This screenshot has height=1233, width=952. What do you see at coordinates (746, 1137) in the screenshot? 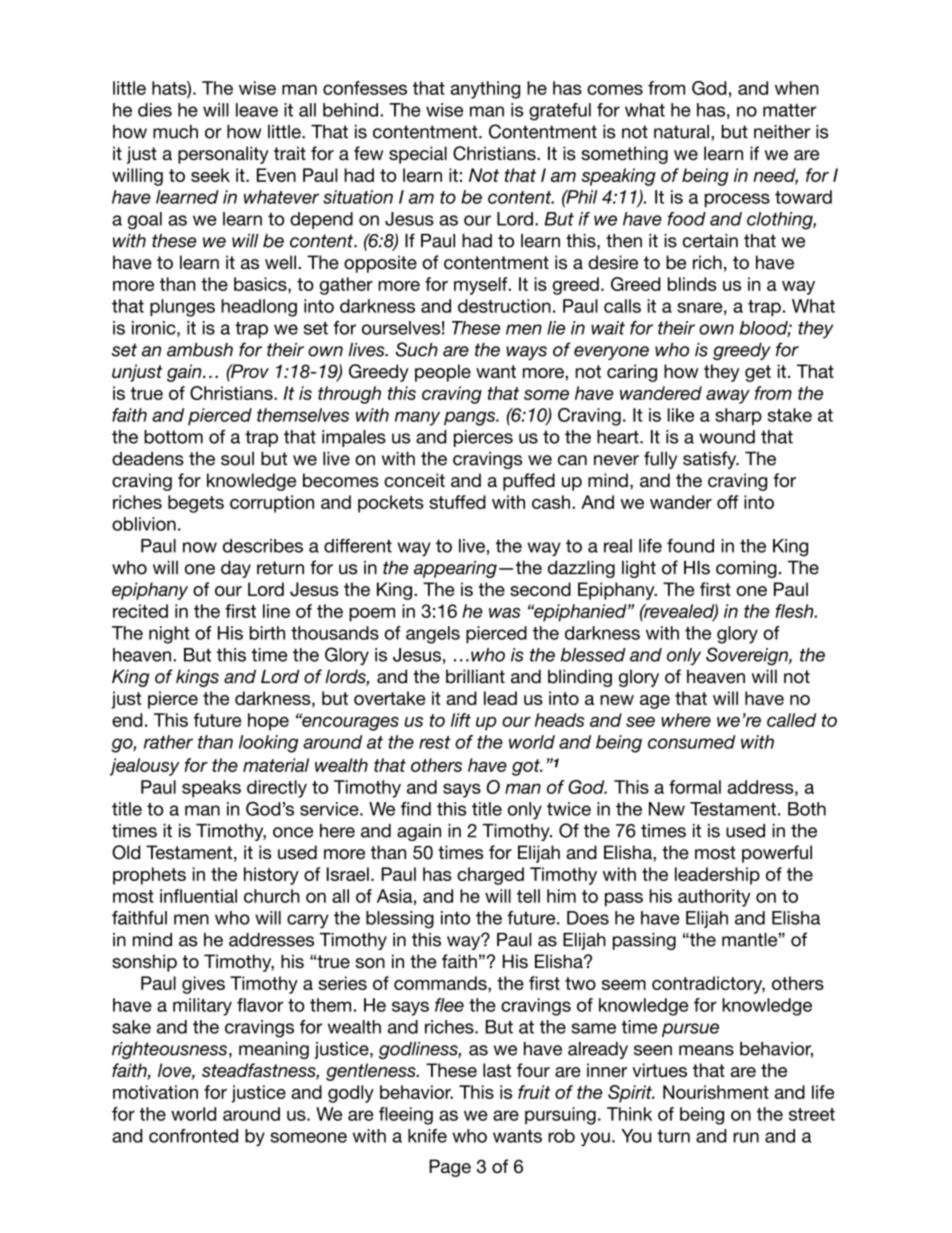
I see `run` at bounding box center [746, 1137].
